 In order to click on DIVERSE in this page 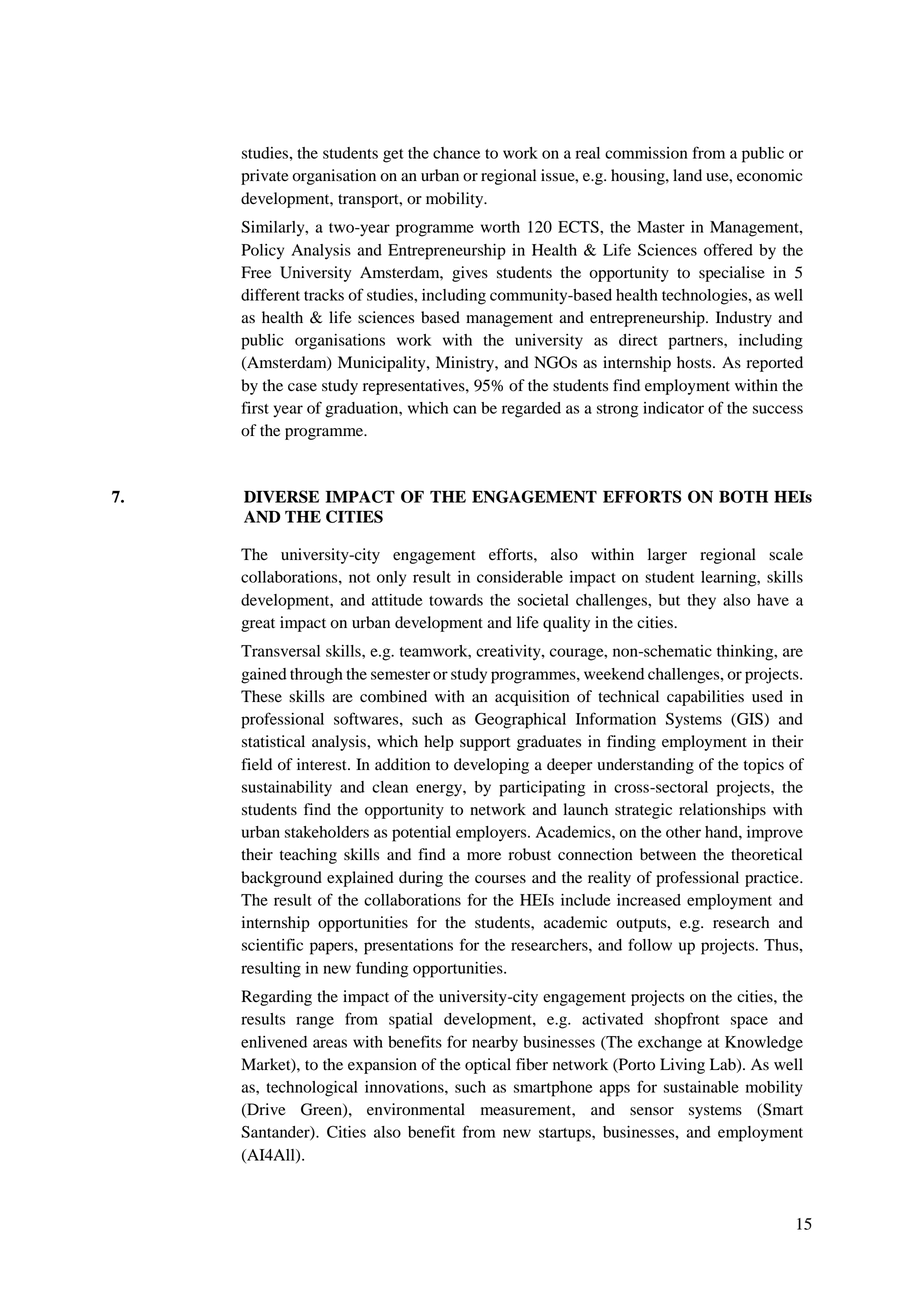, I will do `click(281, 496)`.
